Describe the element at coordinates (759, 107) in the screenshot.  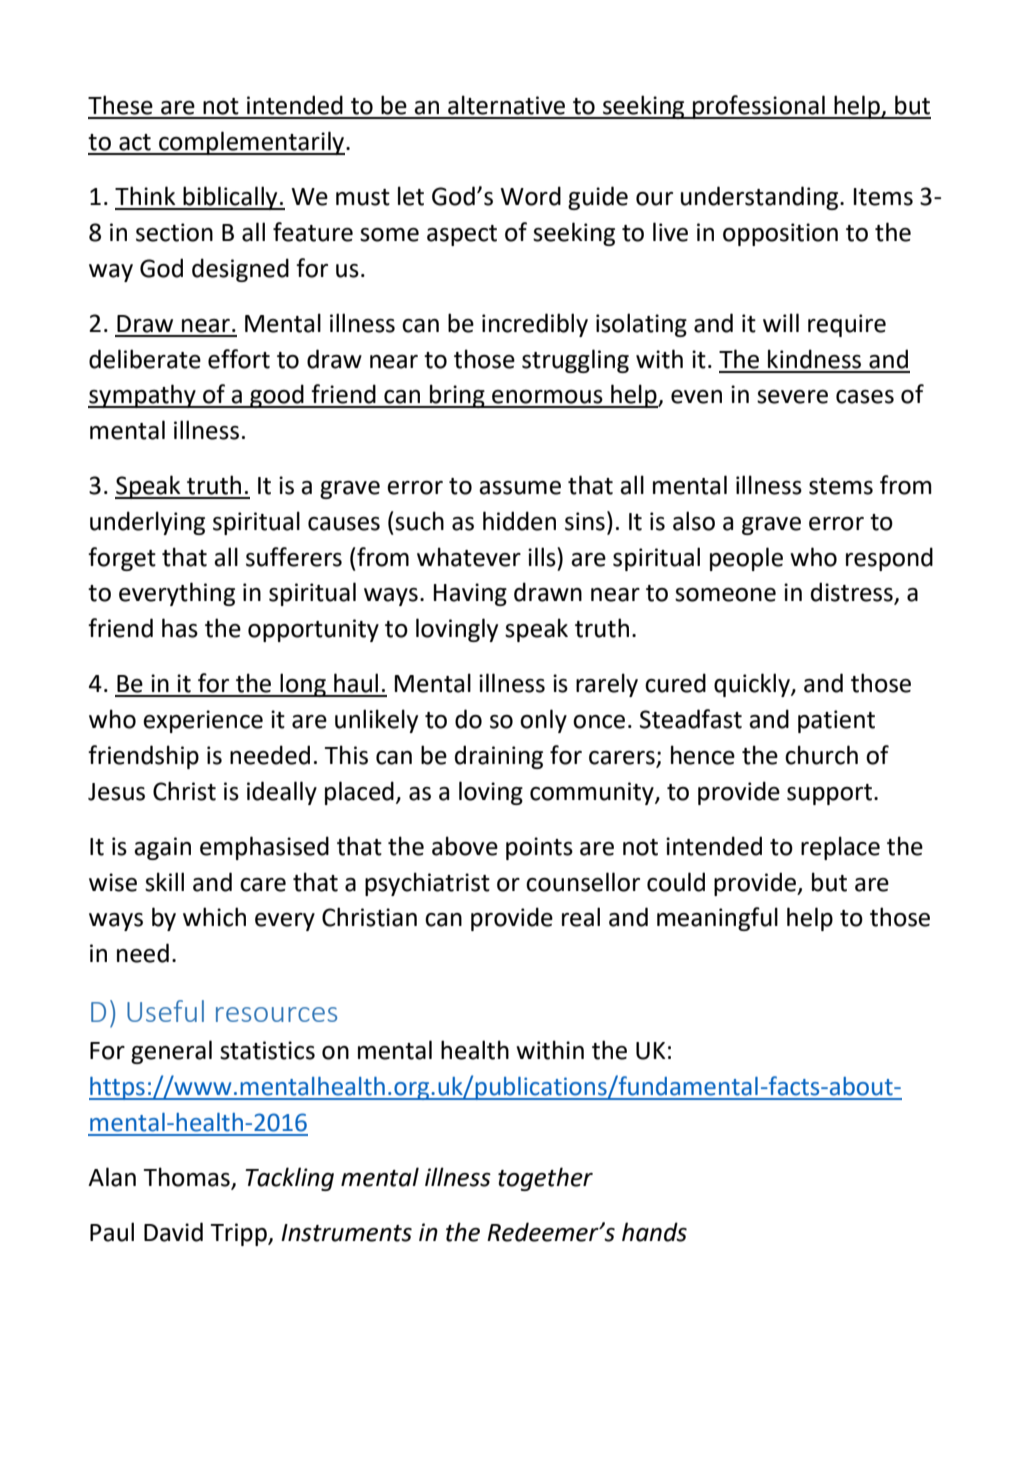
I see `professional` at that location.
